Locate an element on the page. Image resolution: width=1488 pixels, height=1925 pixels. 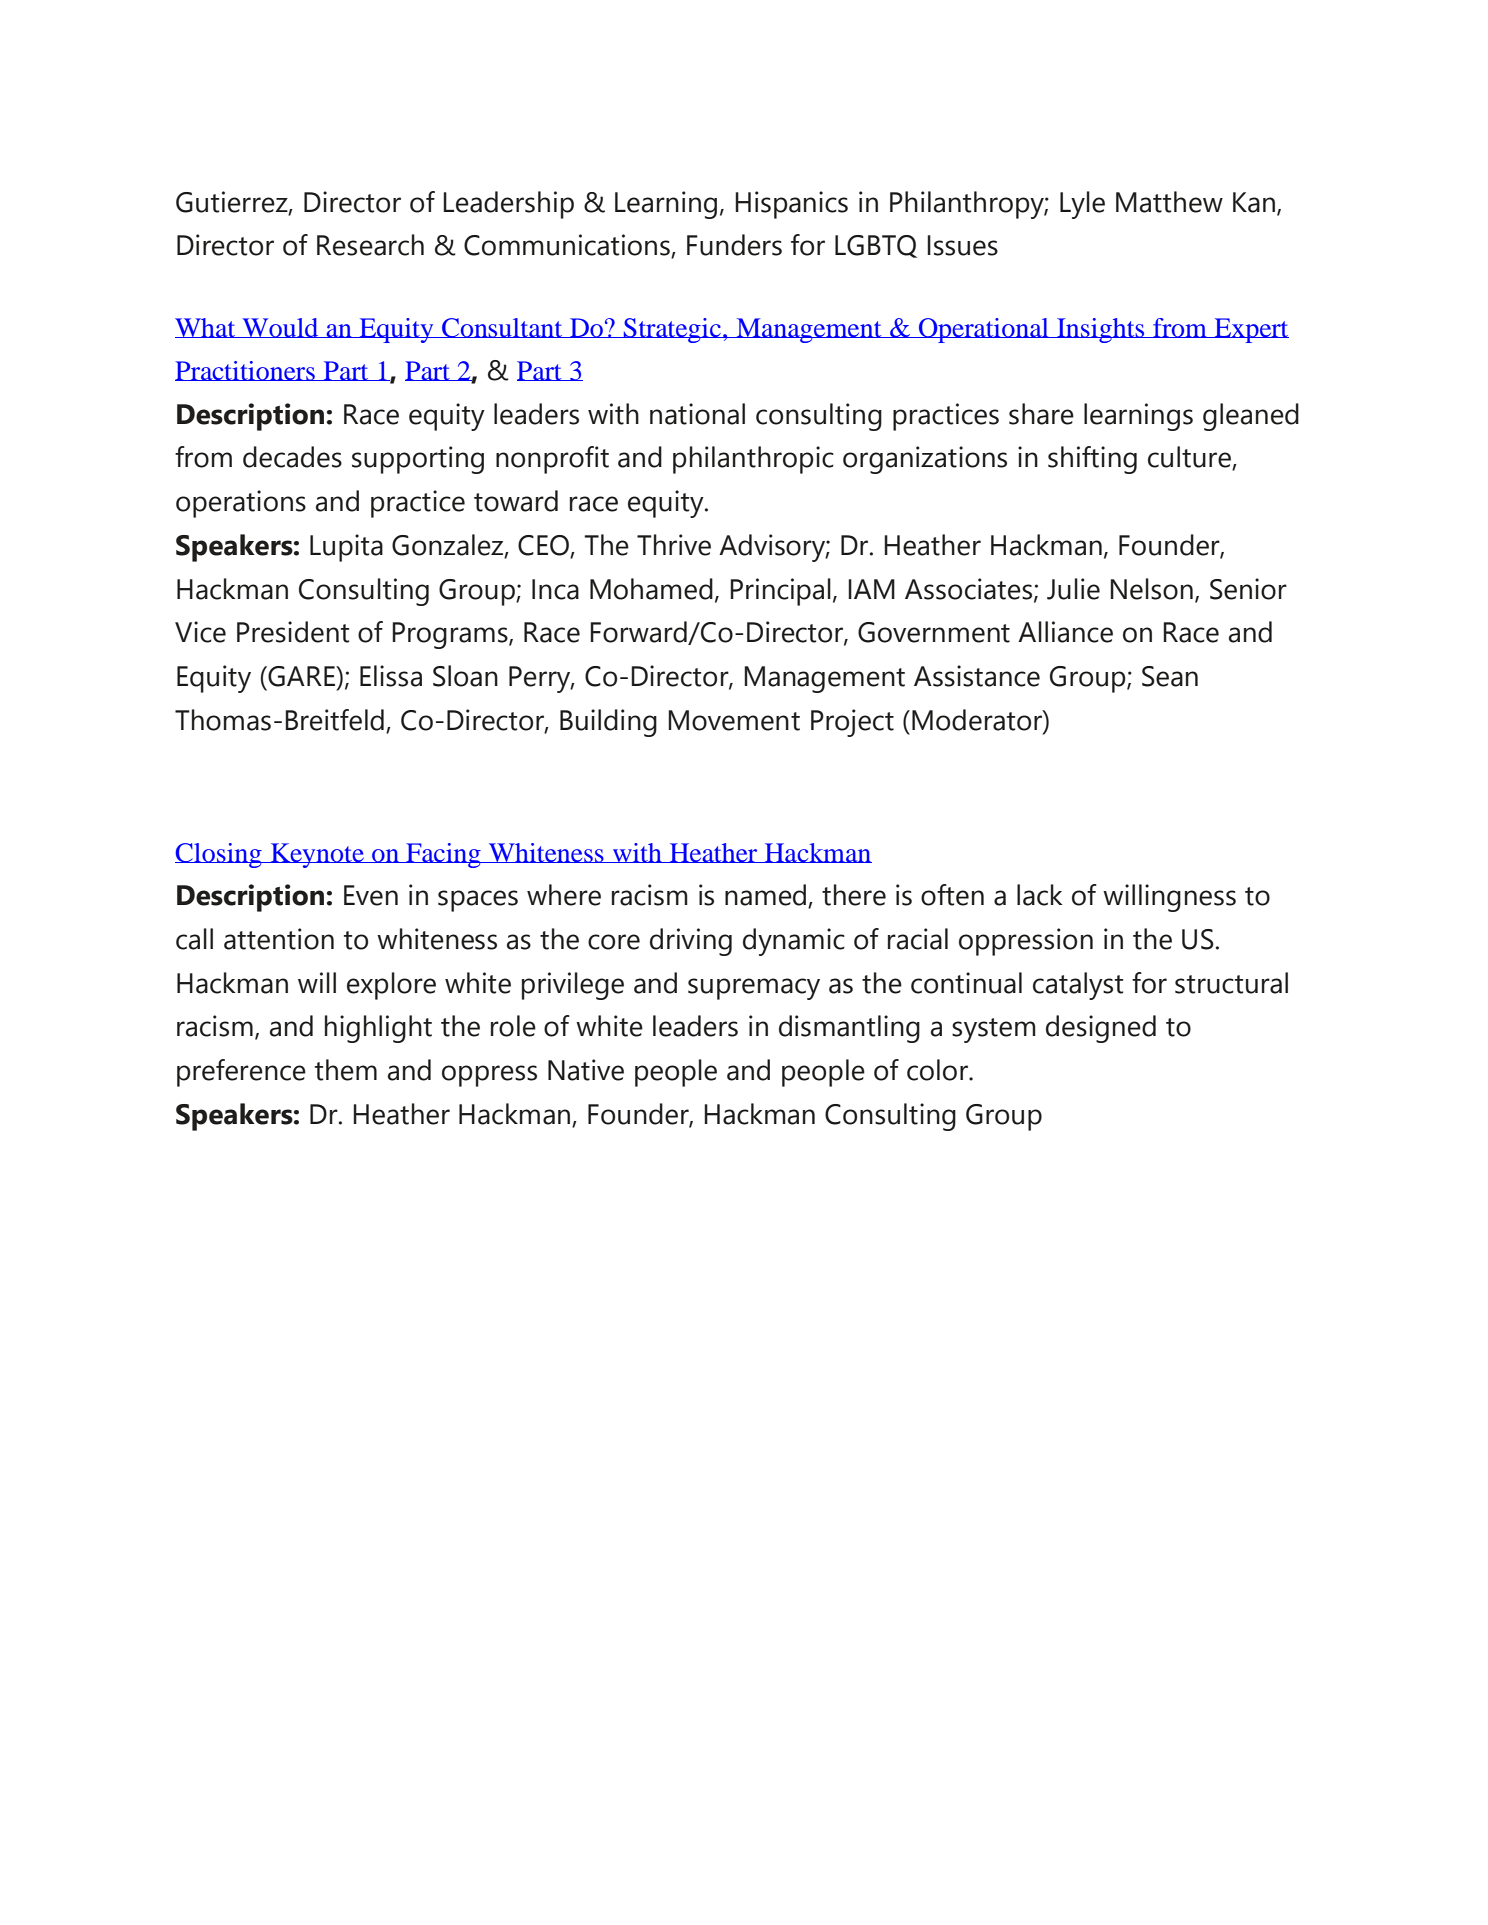
operations is located at coordinates (241, 504).
